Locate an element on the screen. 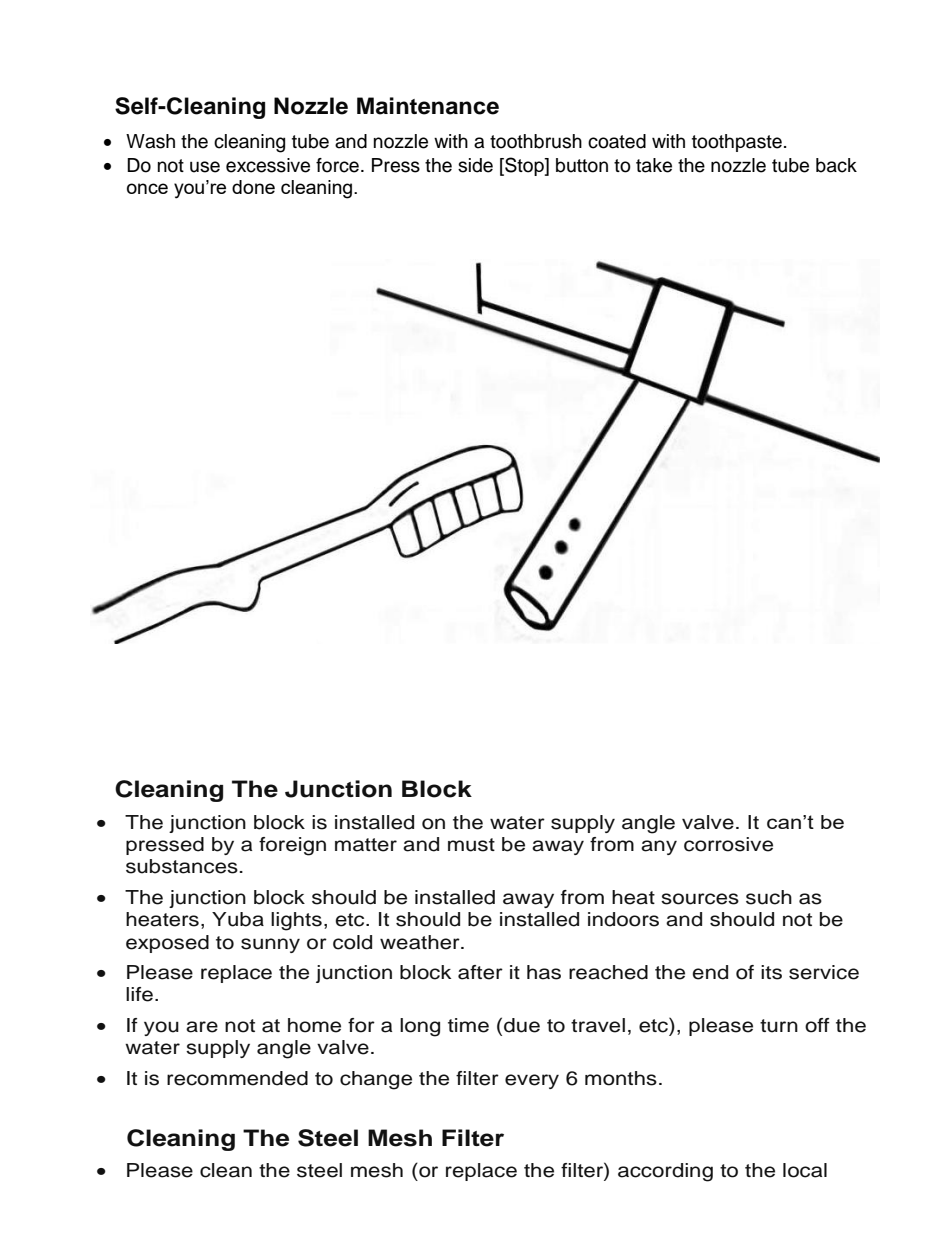 The width and height of the screenshot is (952, 1243). its is located at coordinates (771, 972).
